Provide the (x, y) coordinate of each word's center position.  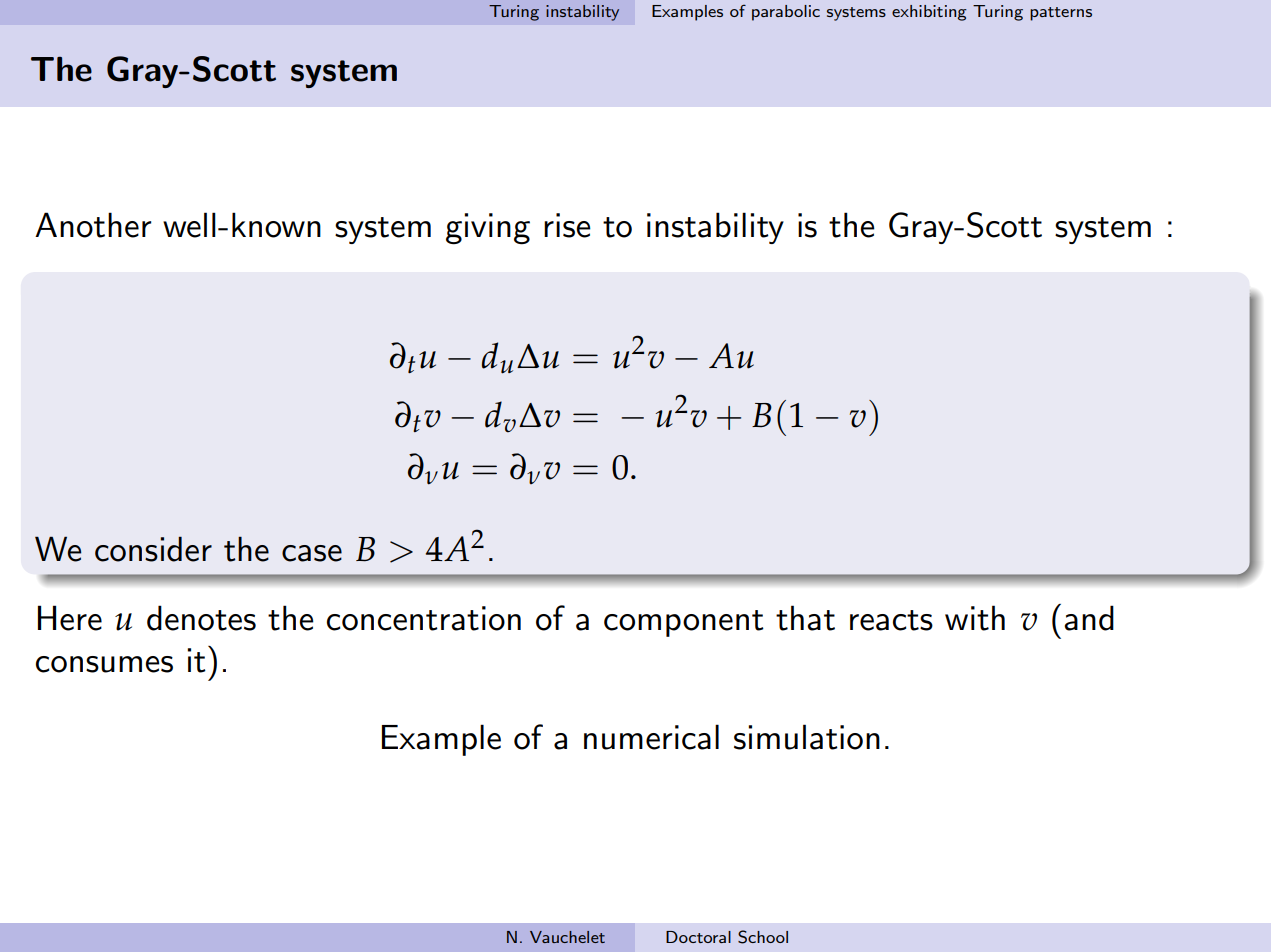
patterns (1061, 14)
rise (567, 225)
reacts (891, 620)
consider (153, 549)
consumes (104, 664)
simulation (807, 737)
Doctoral (698, 937)
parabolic (786, 13)
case (312, 553)
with (975, 618)
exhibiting (929, 13)
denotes (201, 618)
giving (488, 229)
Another (93, 225)
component (684, 623)
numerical (651, 737)
